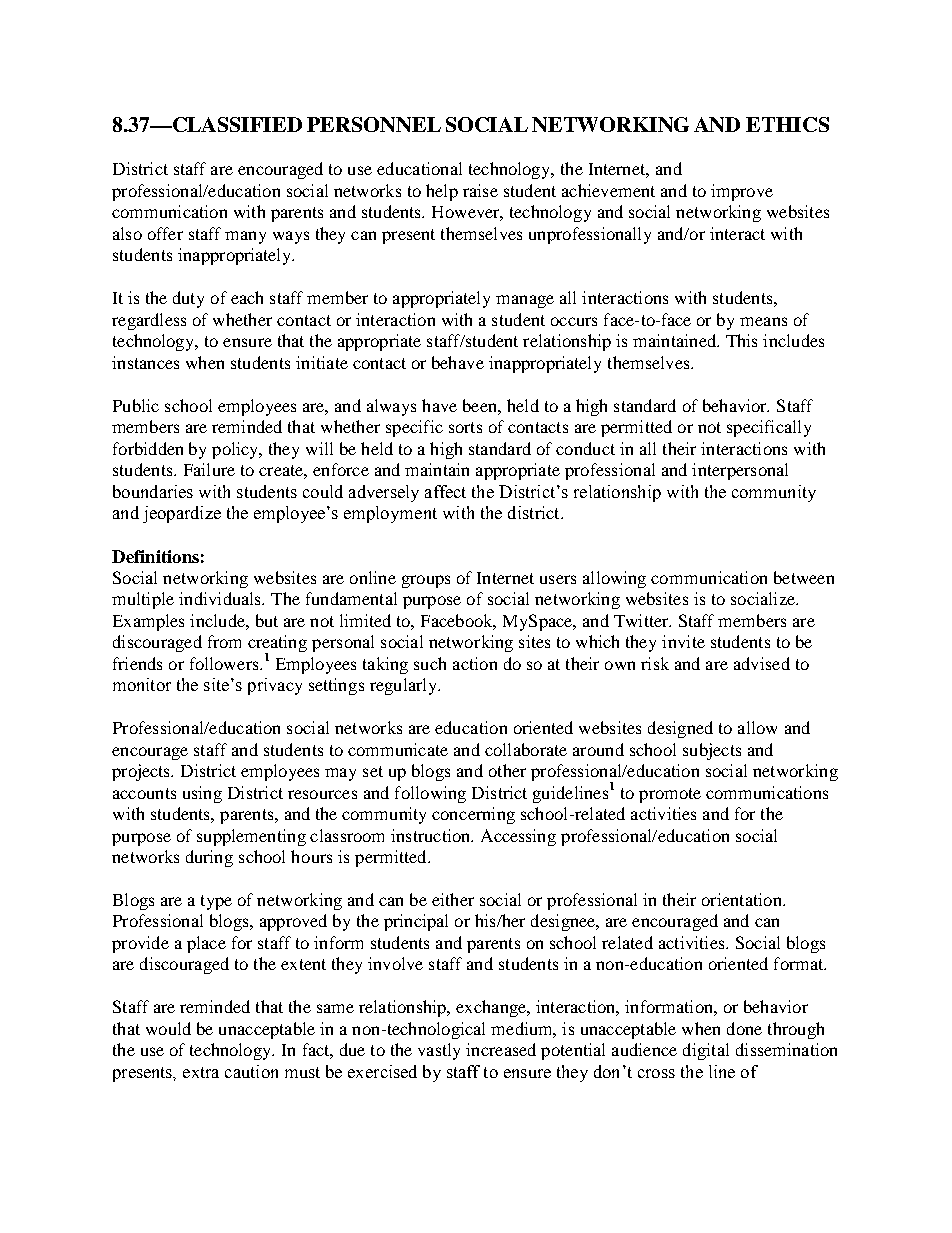 The height and width of the screenshot is (1233, 952). What do you see at coordinates (221, 598) in the screenshot?
I see `individuals` at bounding box center [221, 598].
